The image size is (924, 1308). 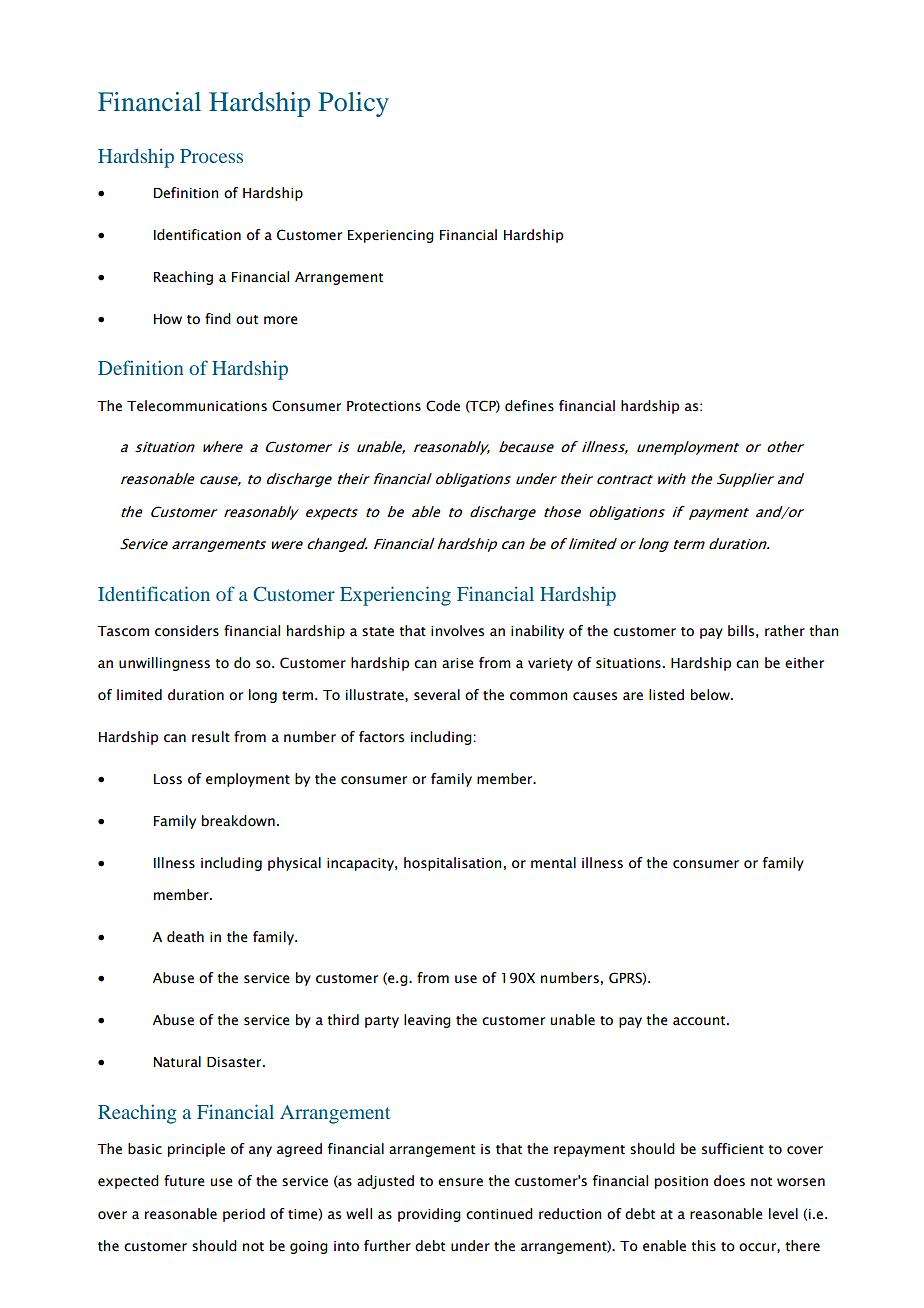 What do you see at coordinates (211, 156) in the screenshot?
I see `Process` at bounding box center [211, 156].
